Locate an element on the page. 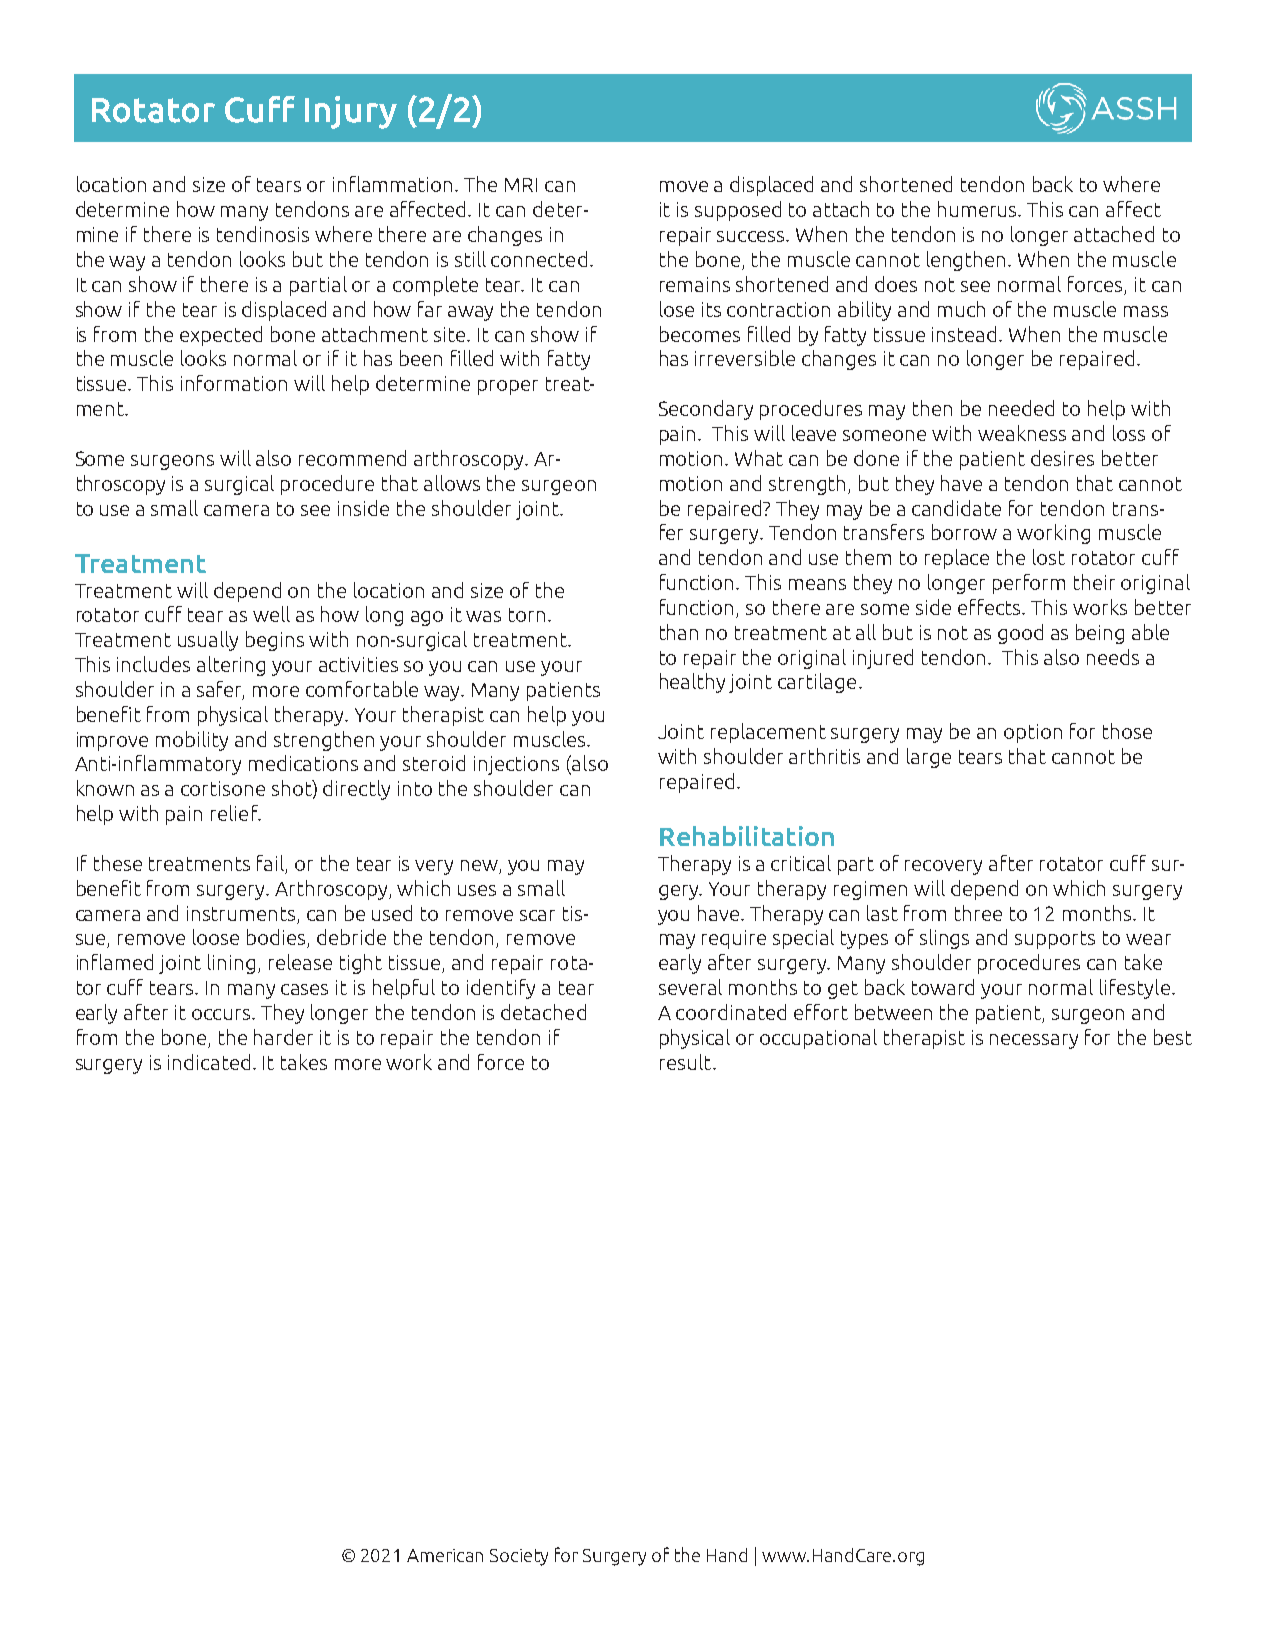  relief is located at coordinates (235, 813).
